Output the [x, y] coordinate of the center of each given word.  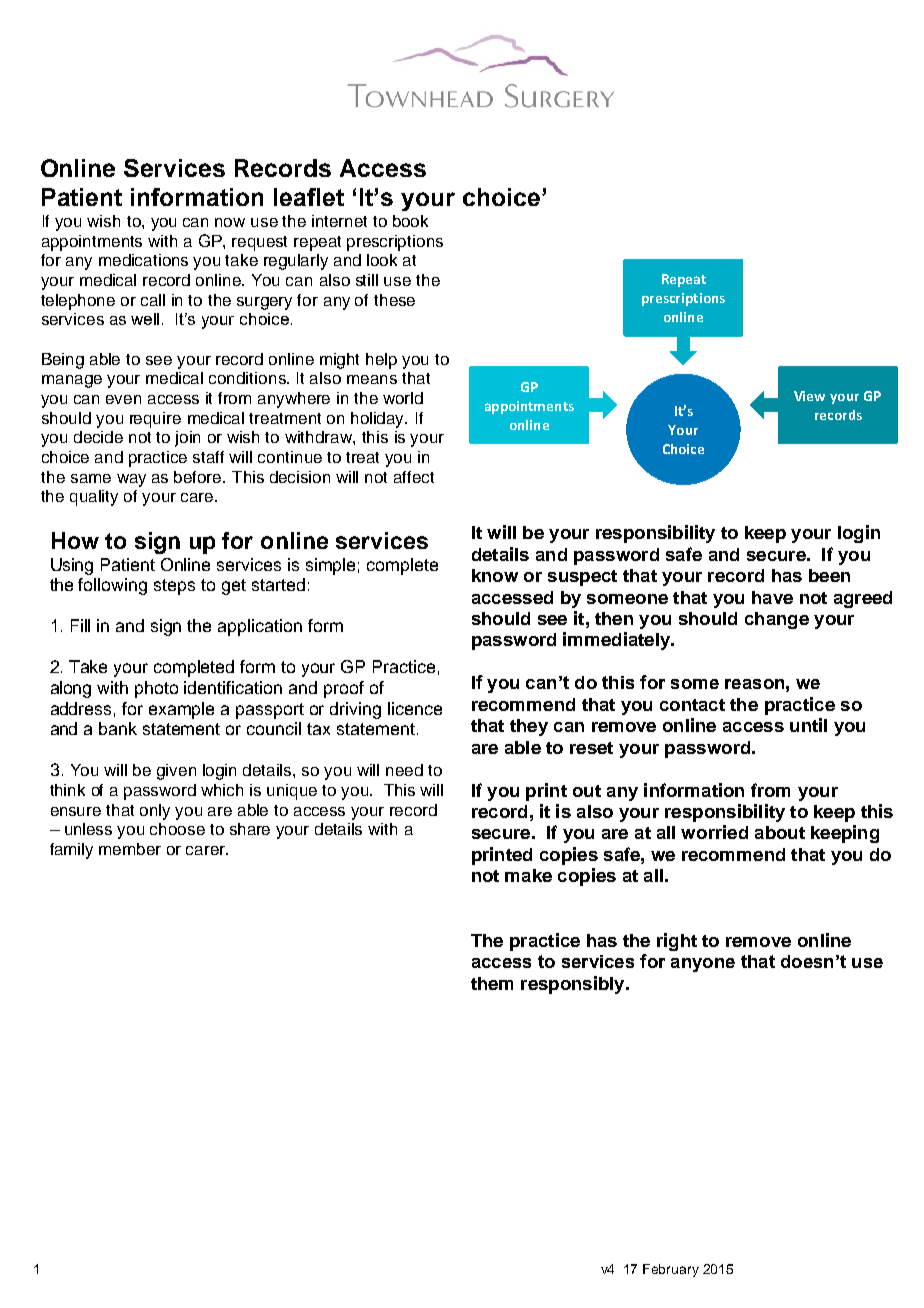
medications [143, 260]
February [671, 1270]
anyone [703, 965]
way [131, 480]
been [829, 575]
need [404, 770]
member [130, 849]
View [809, 396]
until [808, 725]
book [410, 221]
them [492, 983]
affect [414, 477]
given [176, 772]
